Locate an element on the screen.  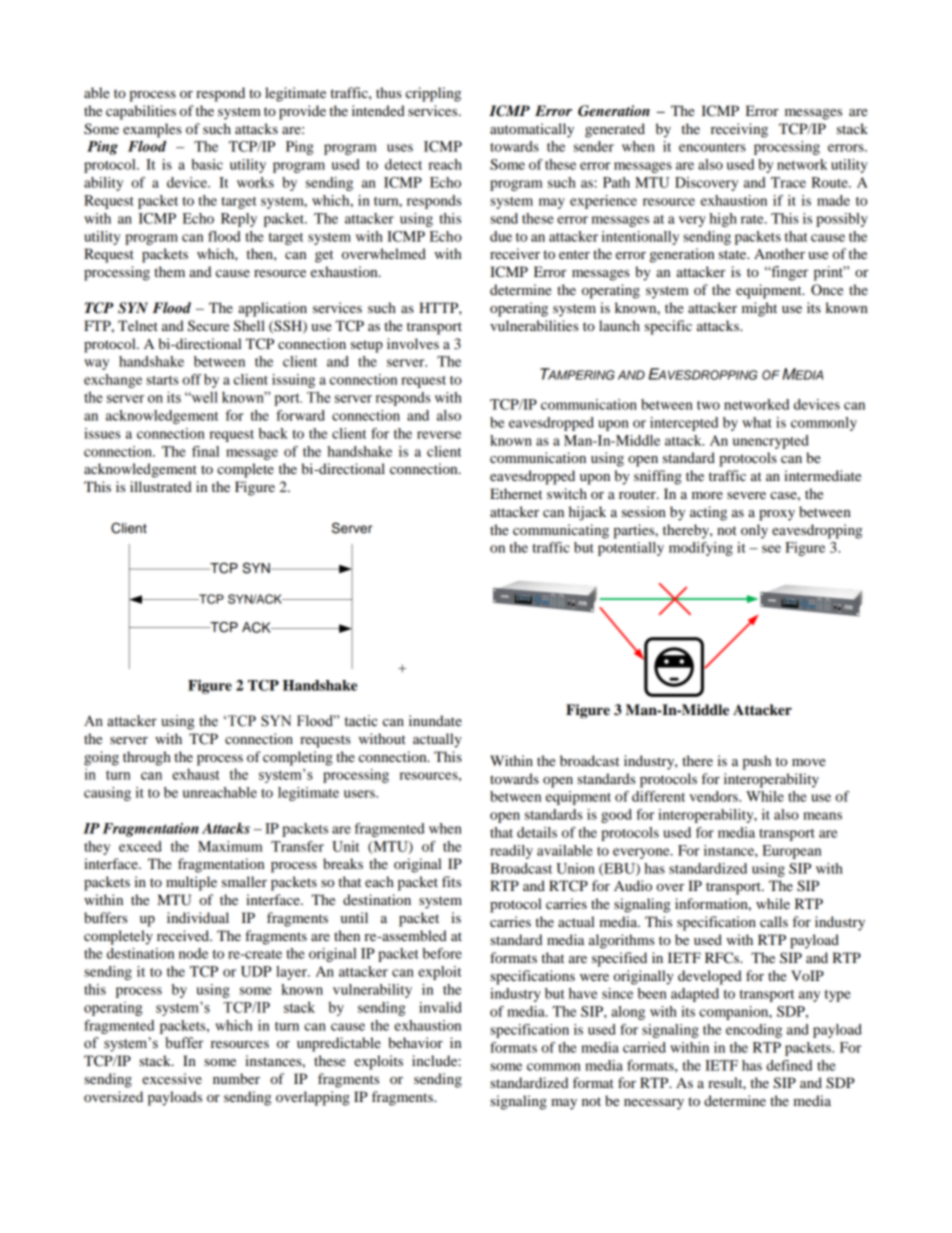
communicating is located at coordinates (561, 531).
